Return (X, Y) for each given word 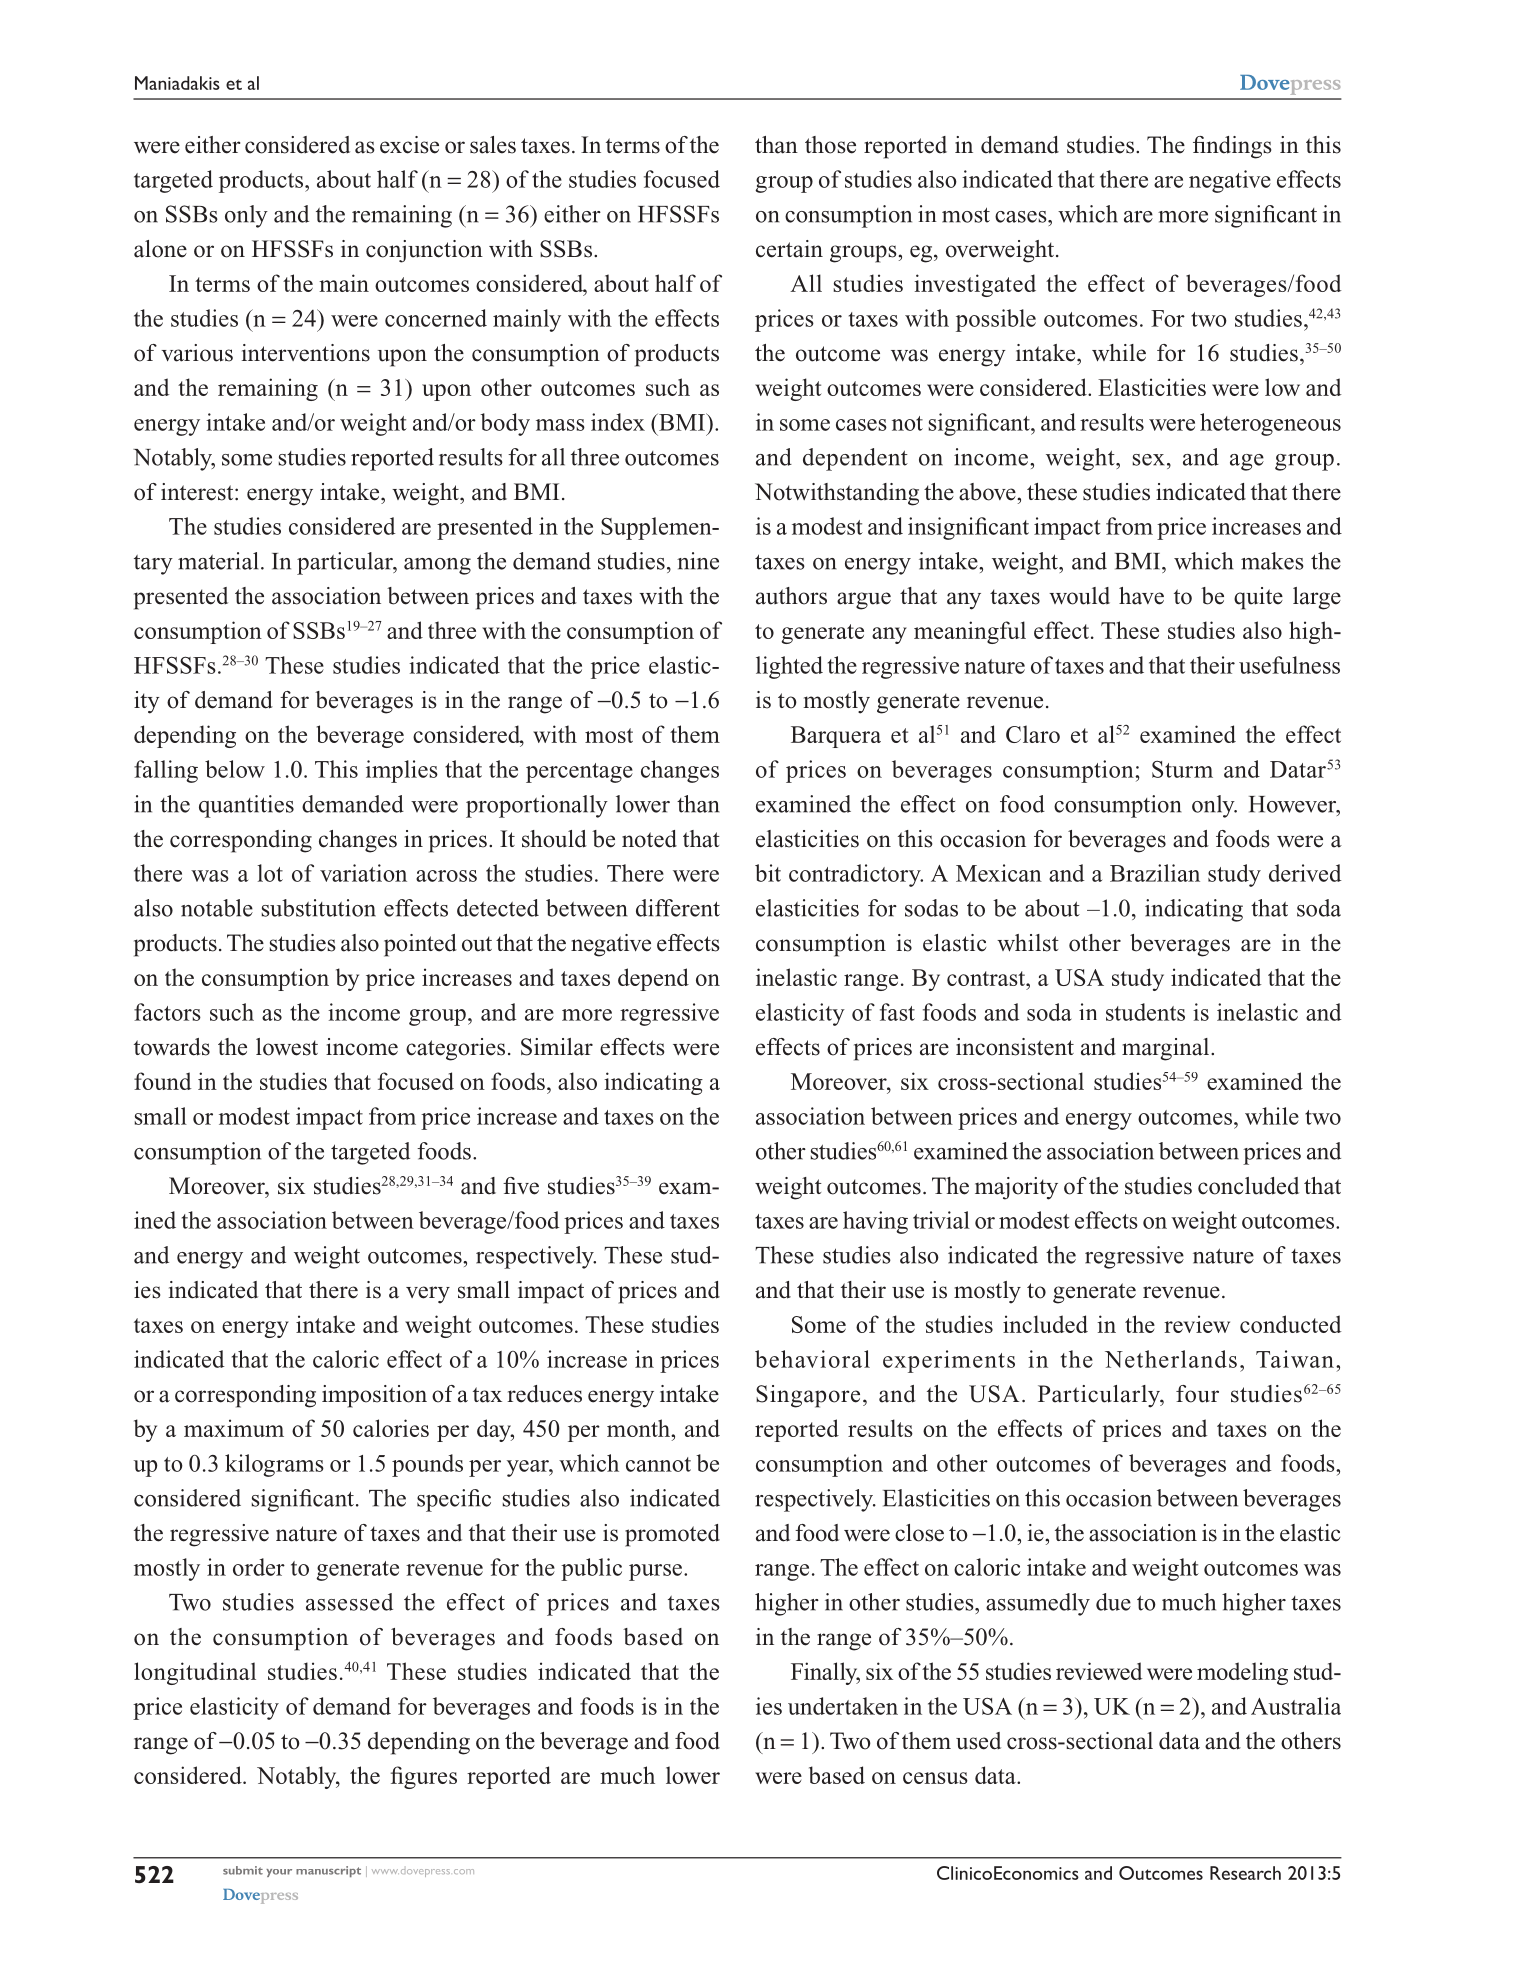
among (437, 566)
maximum (234, 1428)
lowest (287, 1047)
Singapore (808, 1396)
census (935, 1778)
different (678, 908)
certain (789, 249)
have (1141, 596)
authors (791, 596)
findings (1232, 147)
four (1197, 1394)
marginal (1167, 1049)
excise (409, 145)
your (279, 1873)
